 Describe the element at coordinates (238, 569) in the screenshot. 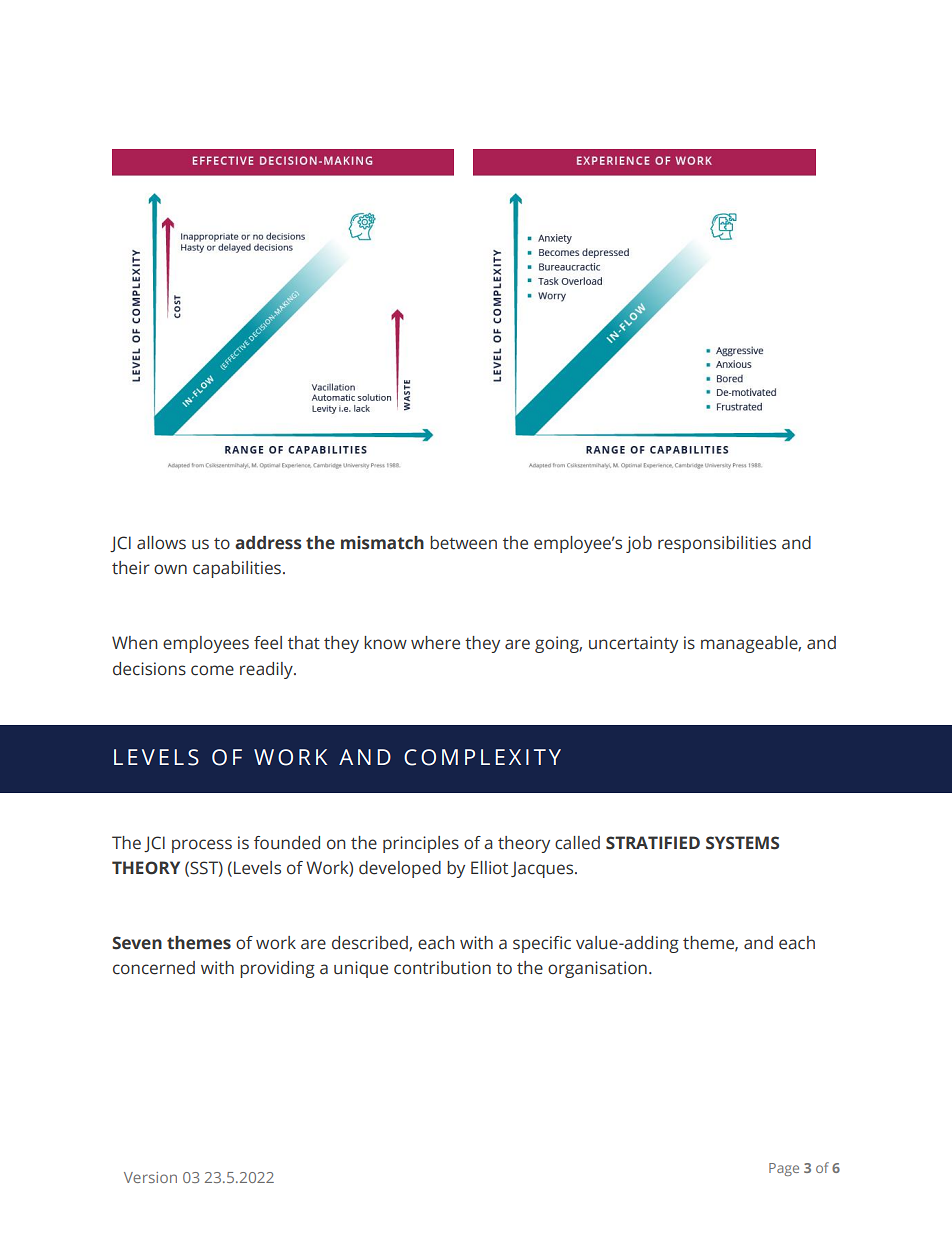

I see `capabilities` at that location.
